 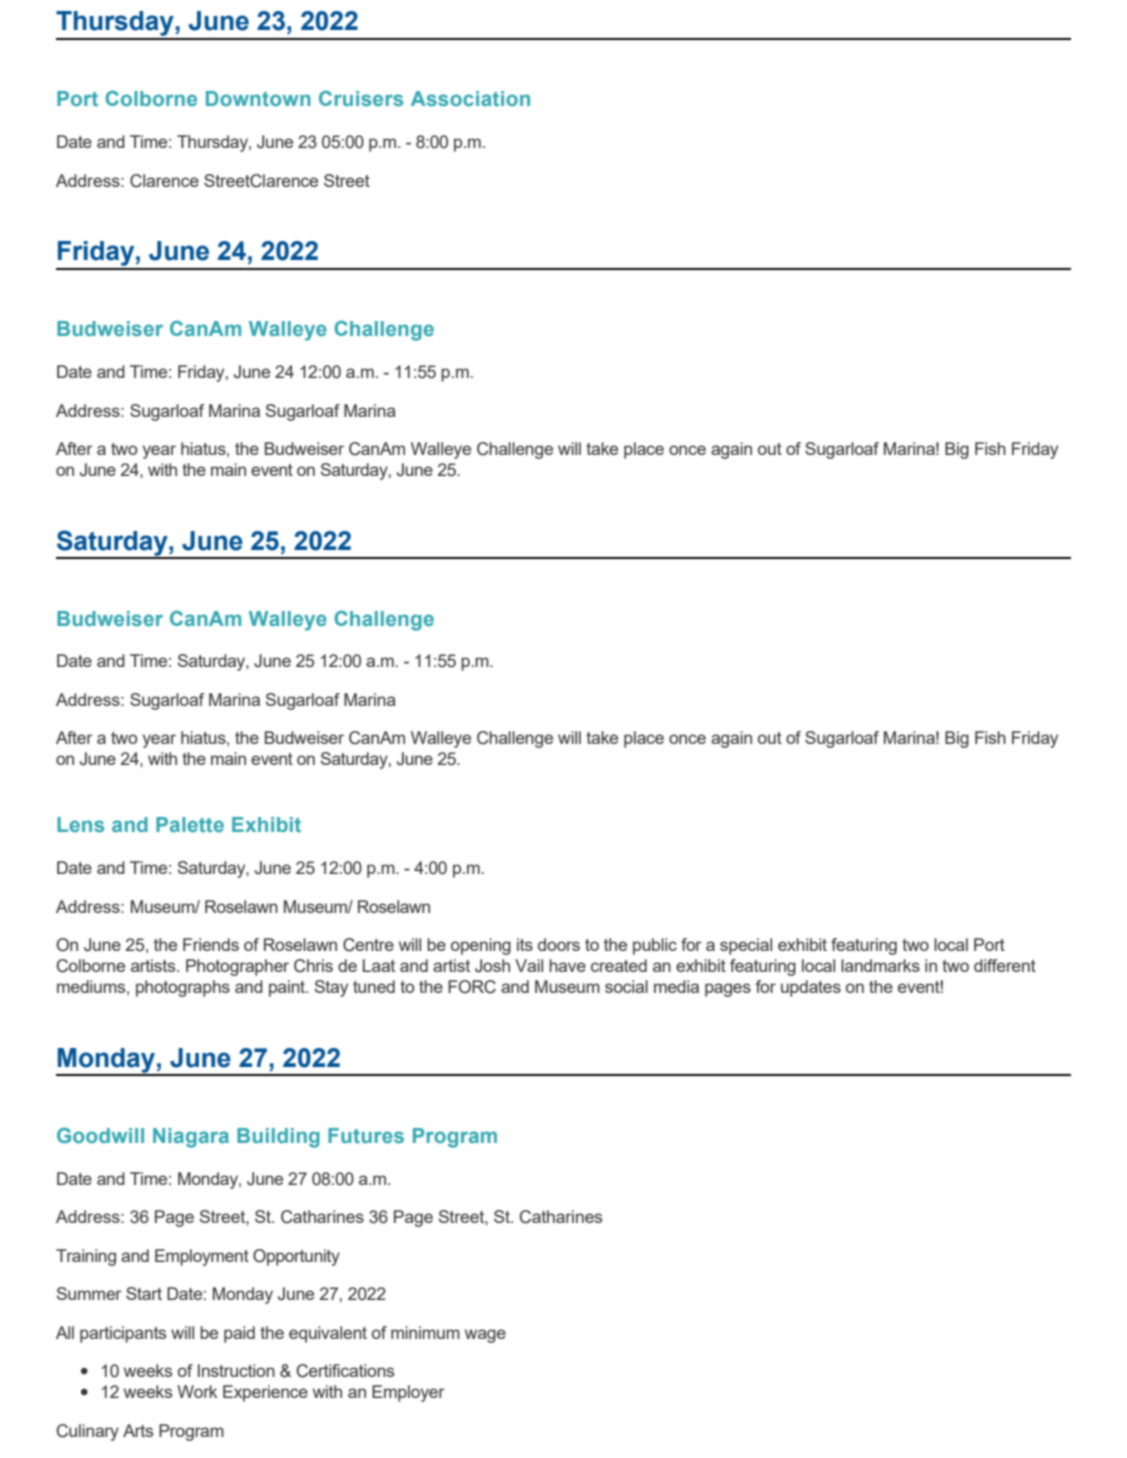 What do you see at coordinates (485, 1336) in the screenshot?
I see `wage` at bounding box center [485, 1336].
